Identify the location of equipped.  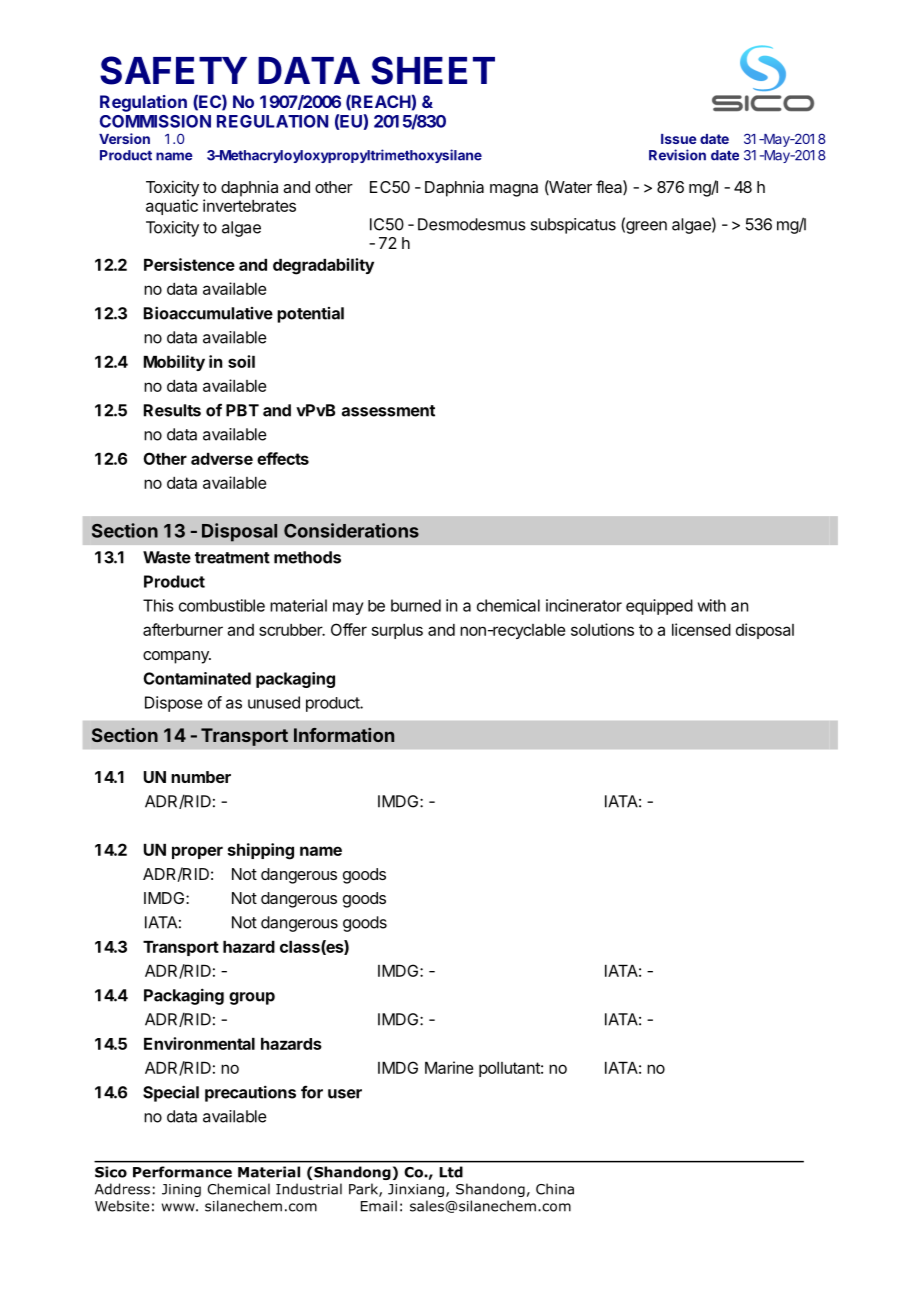
(659, 607).
